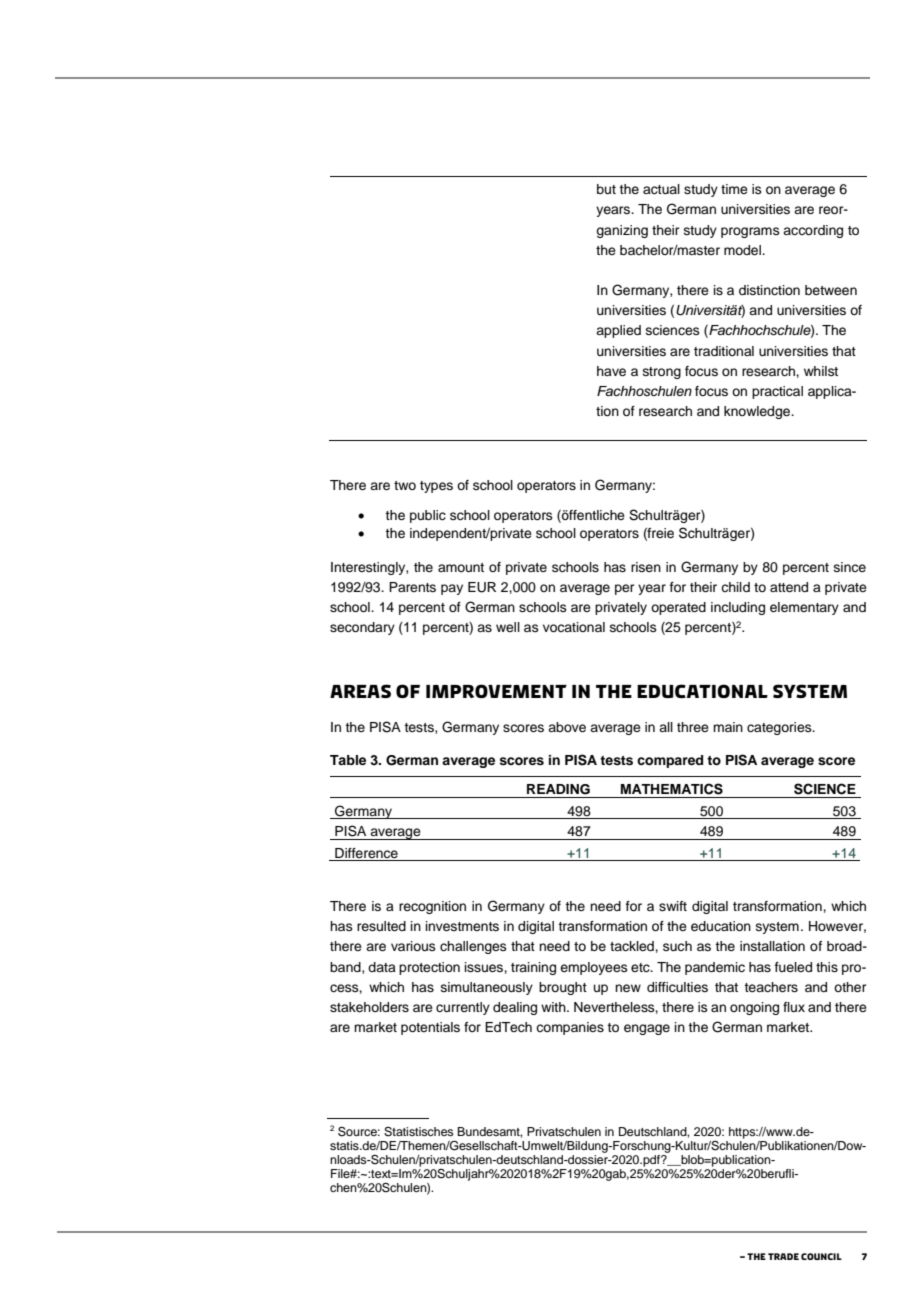 Image resolution: width=924 pixels, height=1308 pixels. Describe the element at coordinates (821, 1256) in the page. I see `COUNCIL` at that location.
